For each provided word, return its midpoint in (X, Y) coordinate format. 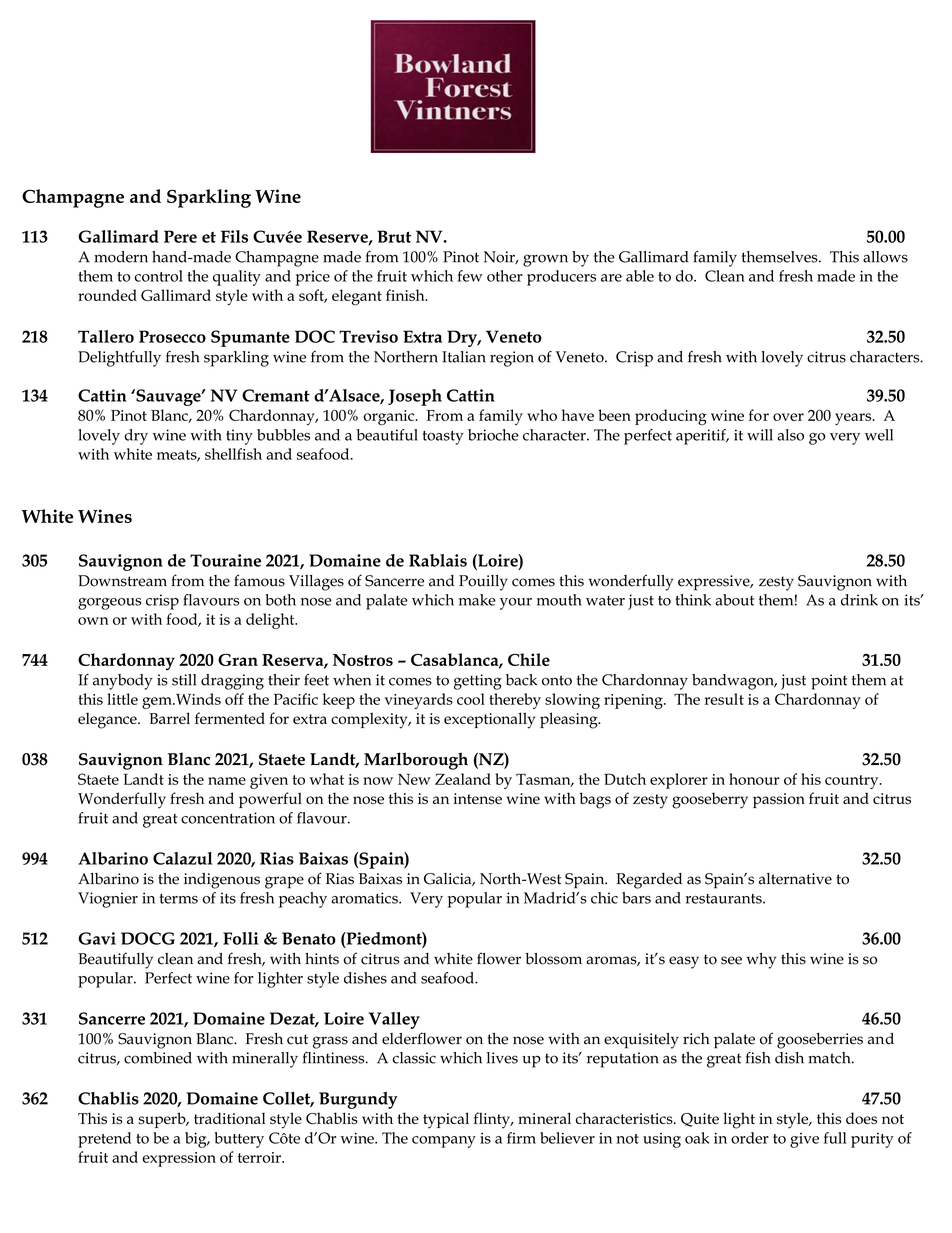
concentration (228, 818)
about (734, 600)
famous (259, 580)
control (159, 276)
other (505, 276)
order (750, 1138)
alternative (795, 879)
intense (478, 798)
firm (521, 1138)
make (477, 600)
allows (885, 257)
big (197, 1140)
